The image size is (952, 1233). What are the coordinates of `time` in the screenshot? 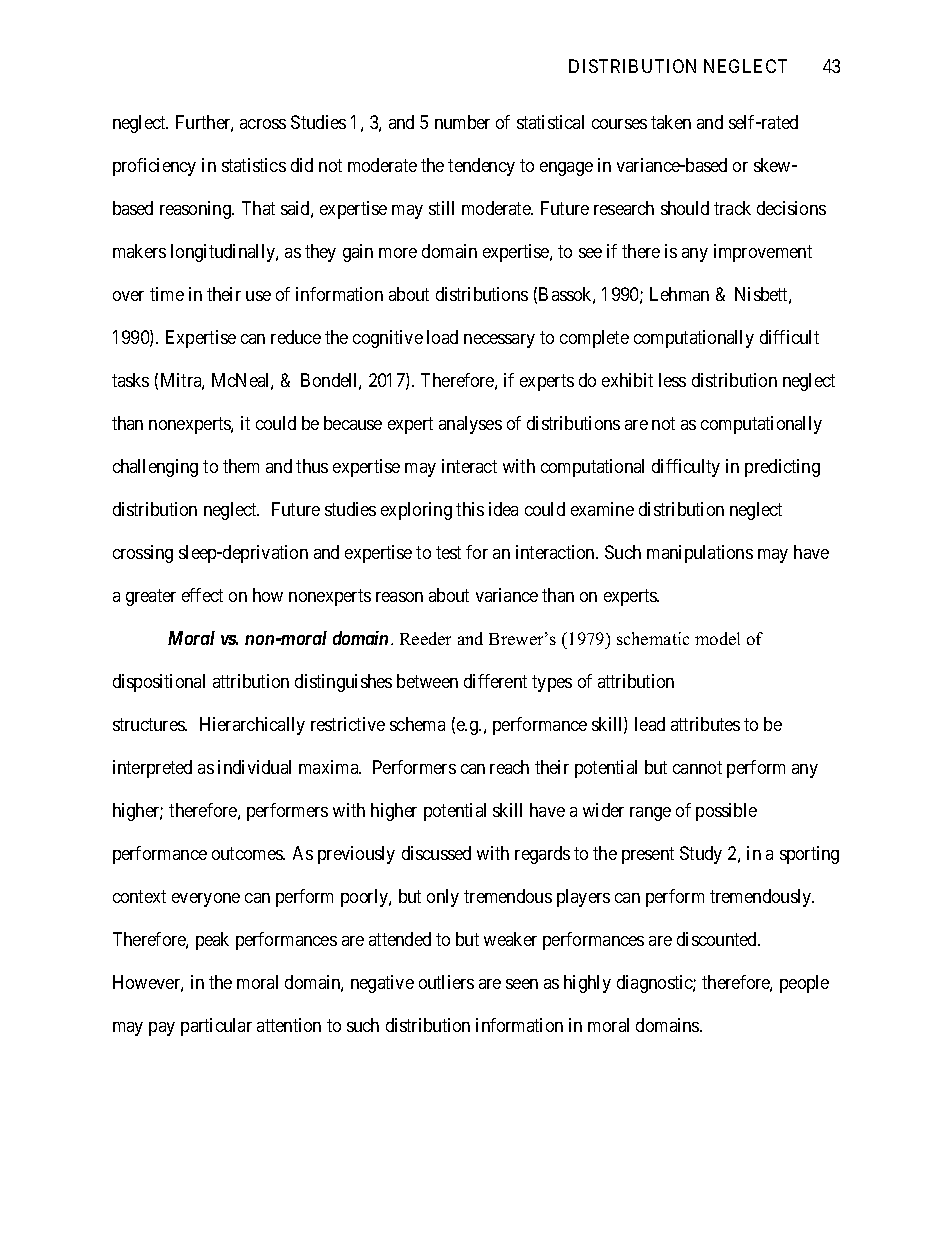 It's located at (167, 294).
